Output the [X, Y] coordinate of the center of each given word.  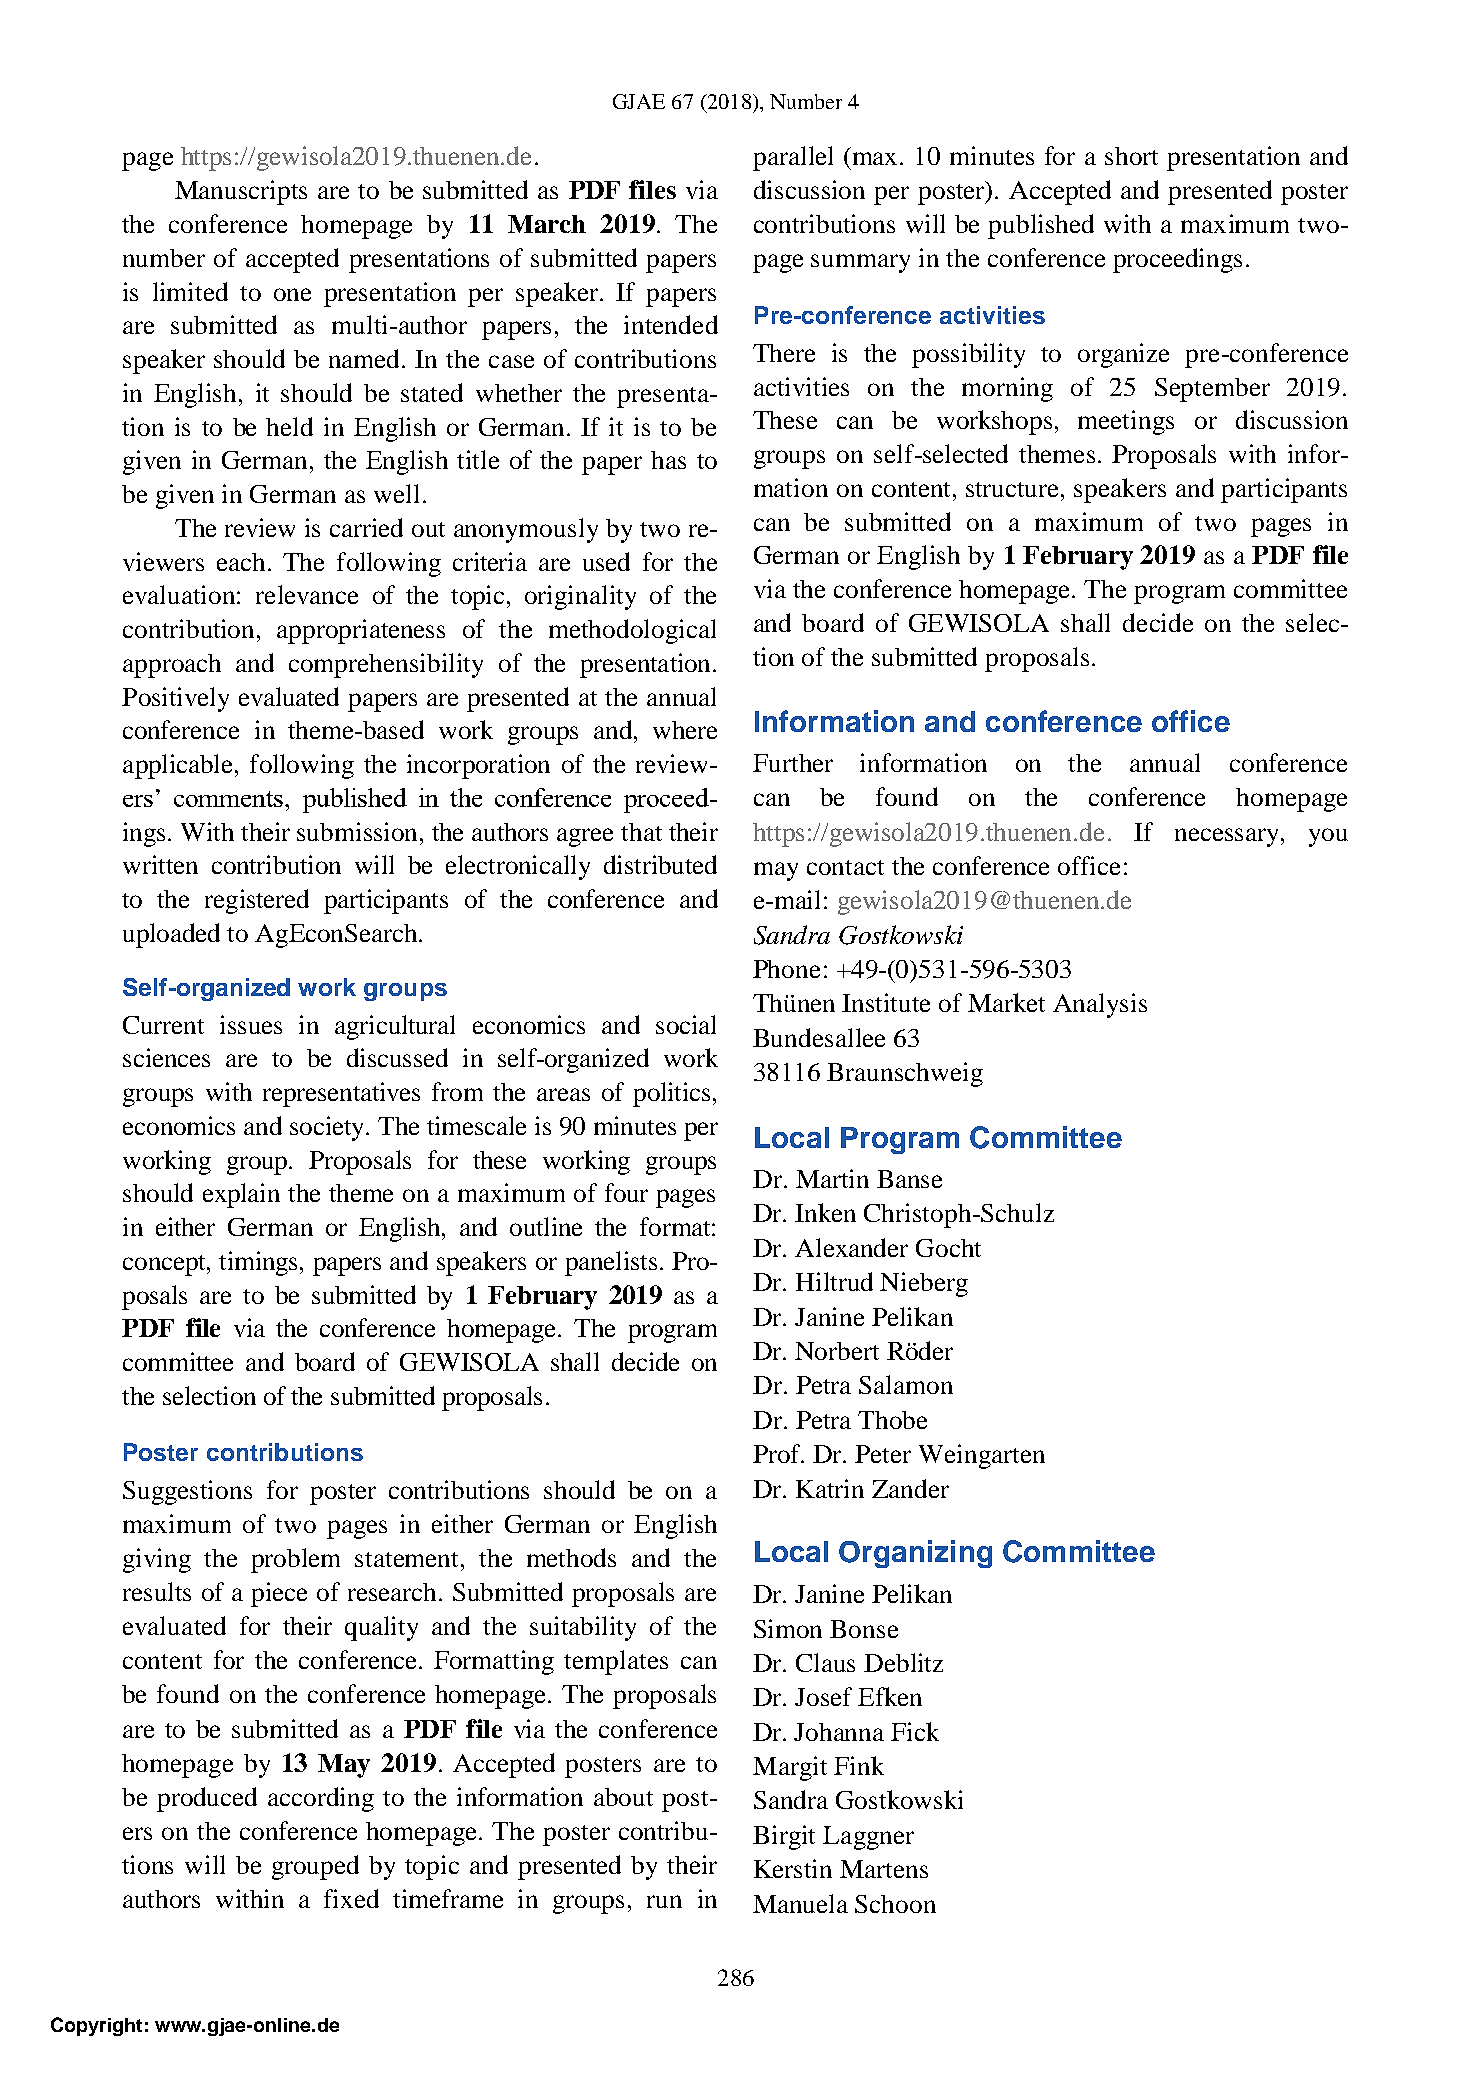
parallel [793, 158]
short [1131, 156]
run [664, 1901]
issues [251, 1024]
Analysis [1100, 1005]
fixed [351, 1898]
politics [671, 1094]
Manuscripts [241, 192]
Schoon [895, 1904]
